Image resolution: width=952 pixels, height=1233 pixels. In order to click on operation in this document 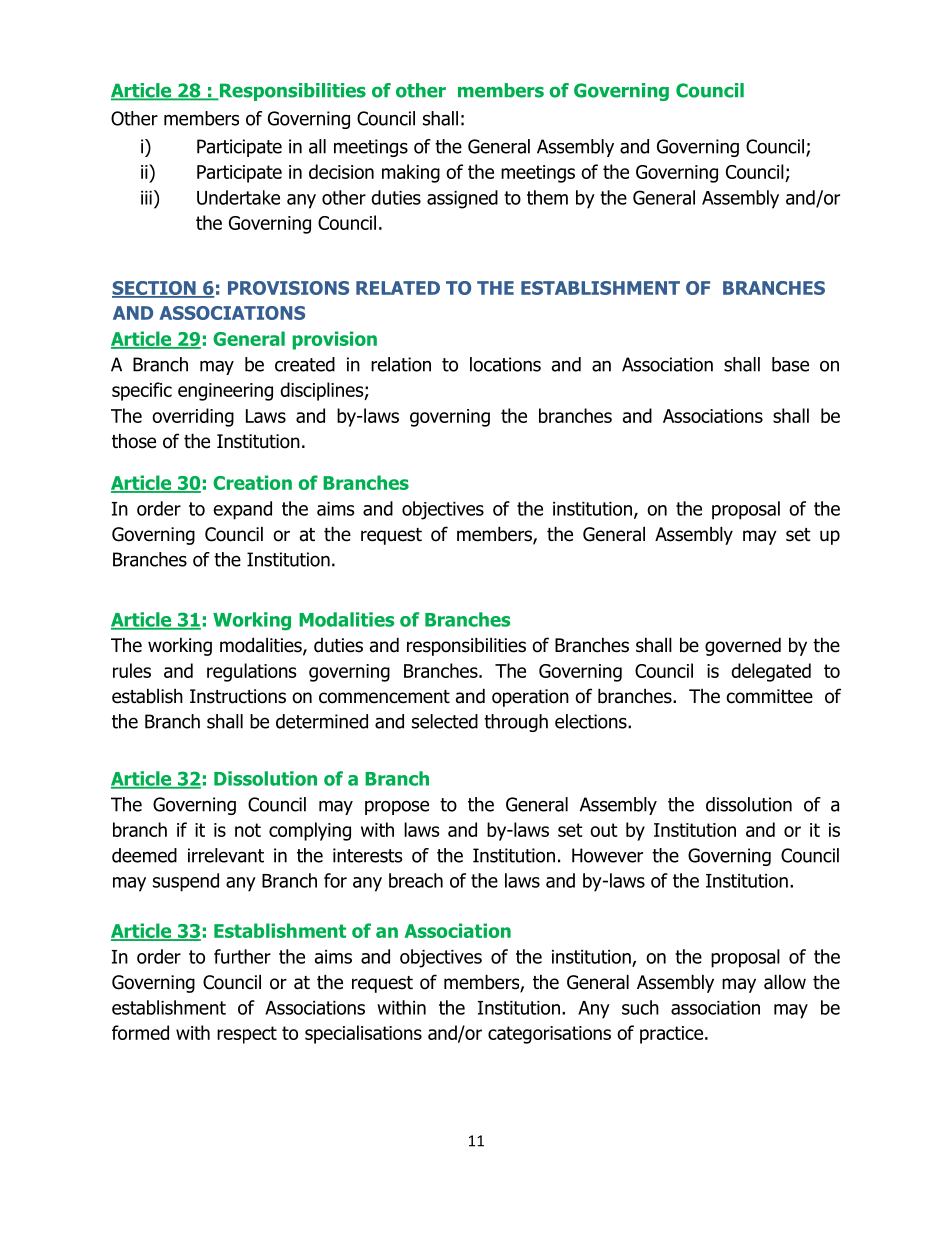, I will do `click(530, 698)`.
